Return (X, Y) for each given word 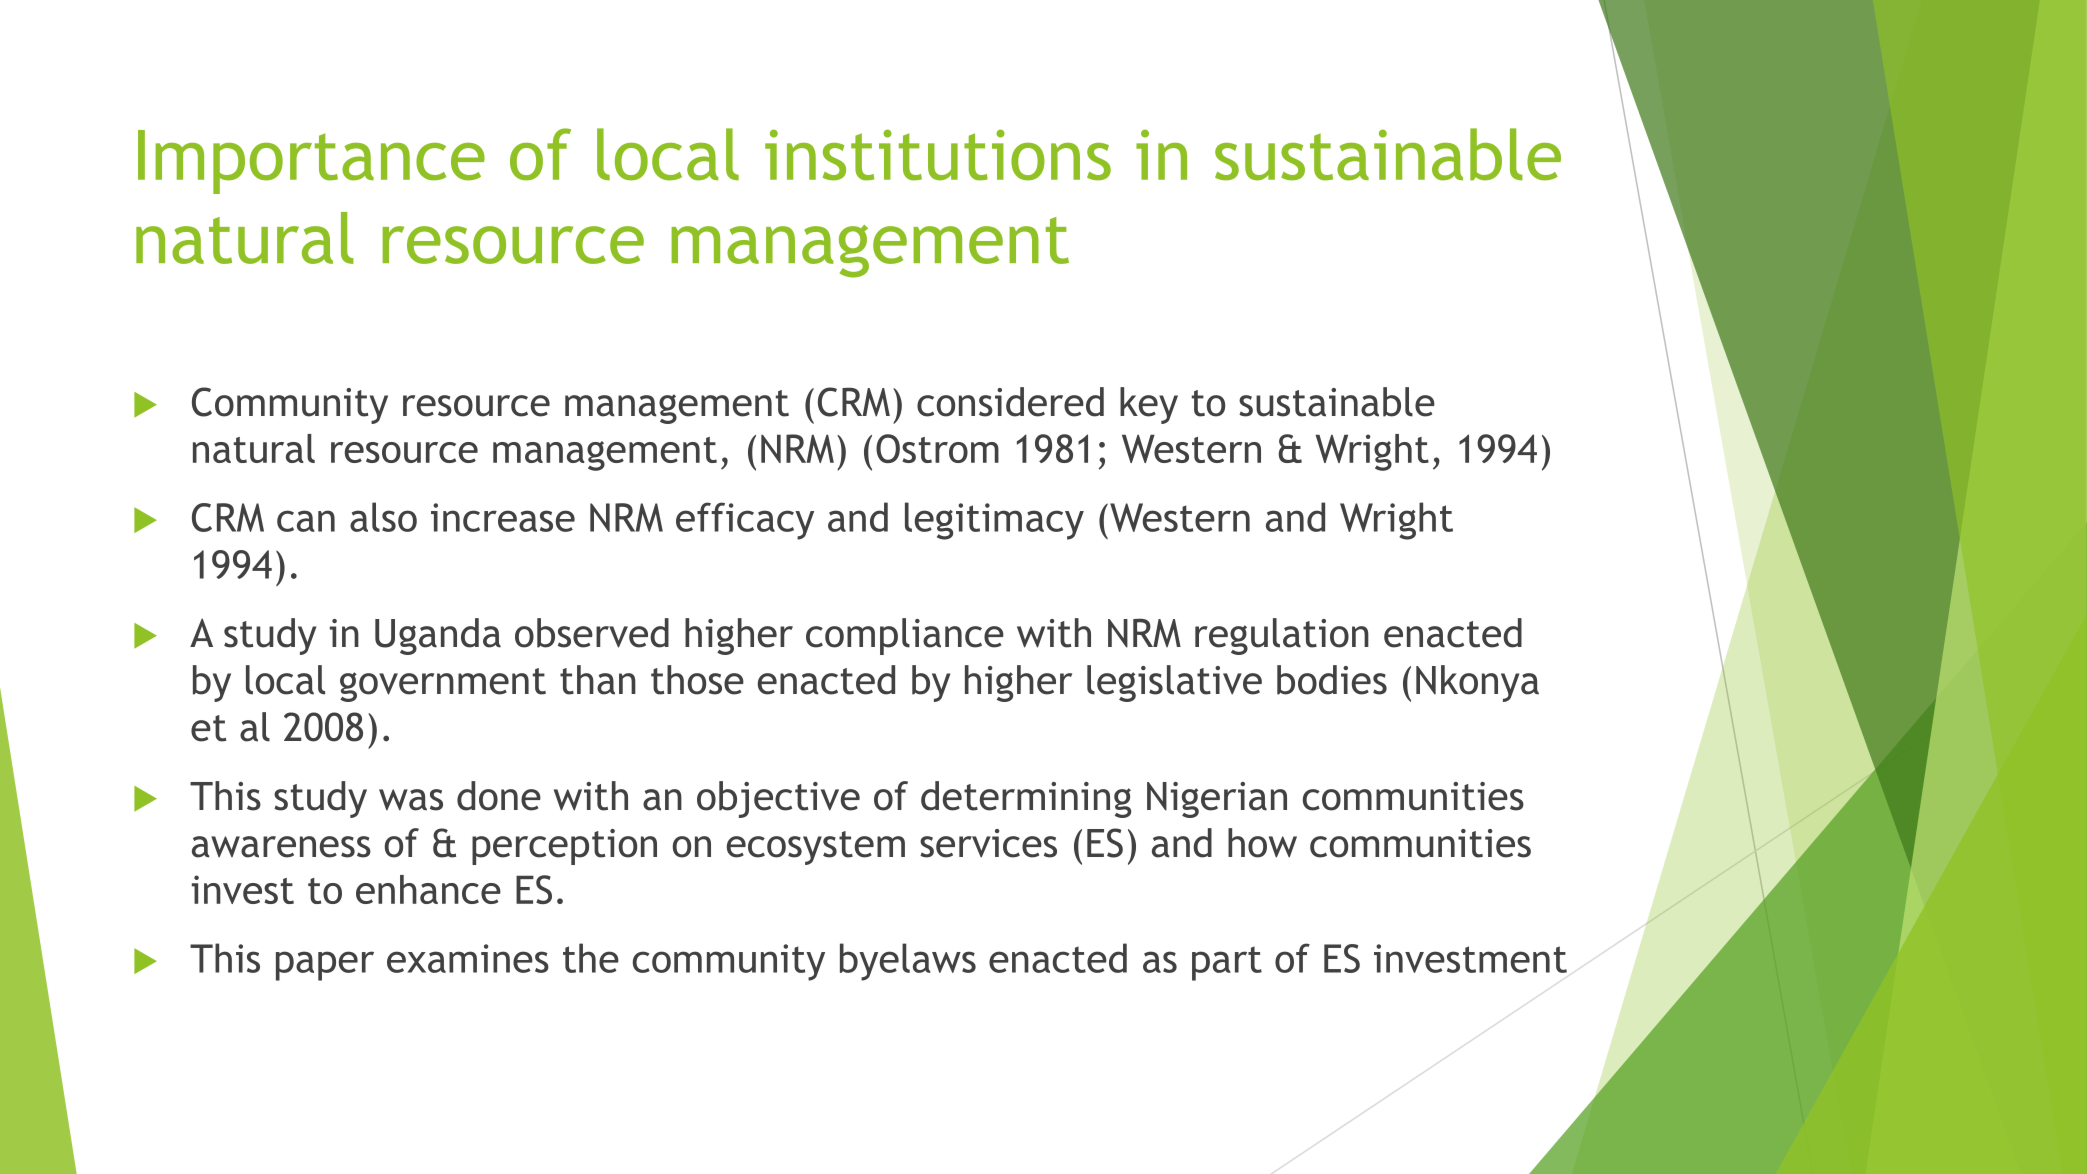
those (697, 680)
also (383, 517)
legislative (1174, 683)
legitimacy (994, 521)
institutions (938, 155)
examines (468, 958)
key (1149, 405)
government (443, 685)
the (591, 958)
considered (1010, 402)
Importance (311, 162)
